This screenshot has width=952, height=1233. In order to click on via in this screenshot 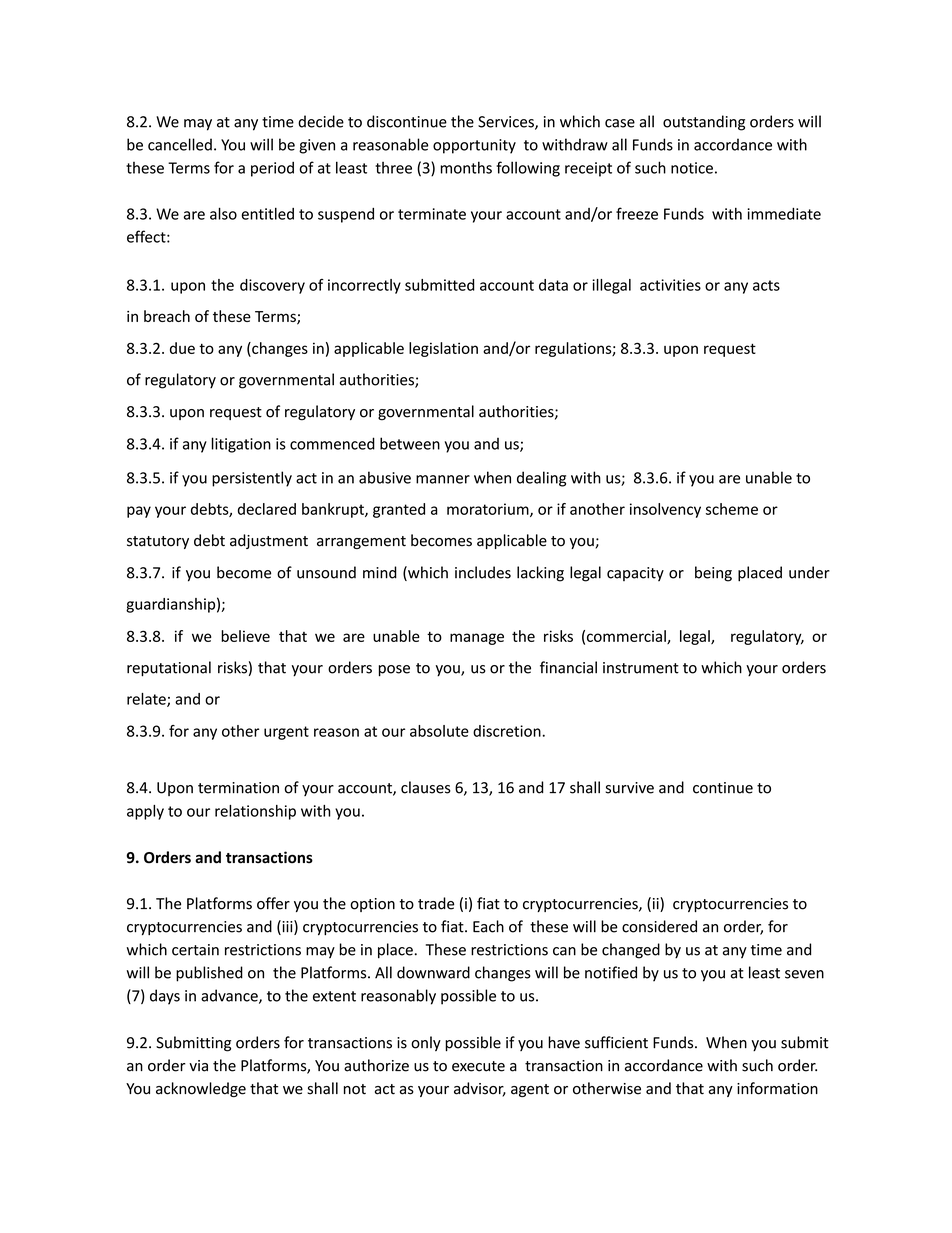, I will do `click(198, 1066)`.
